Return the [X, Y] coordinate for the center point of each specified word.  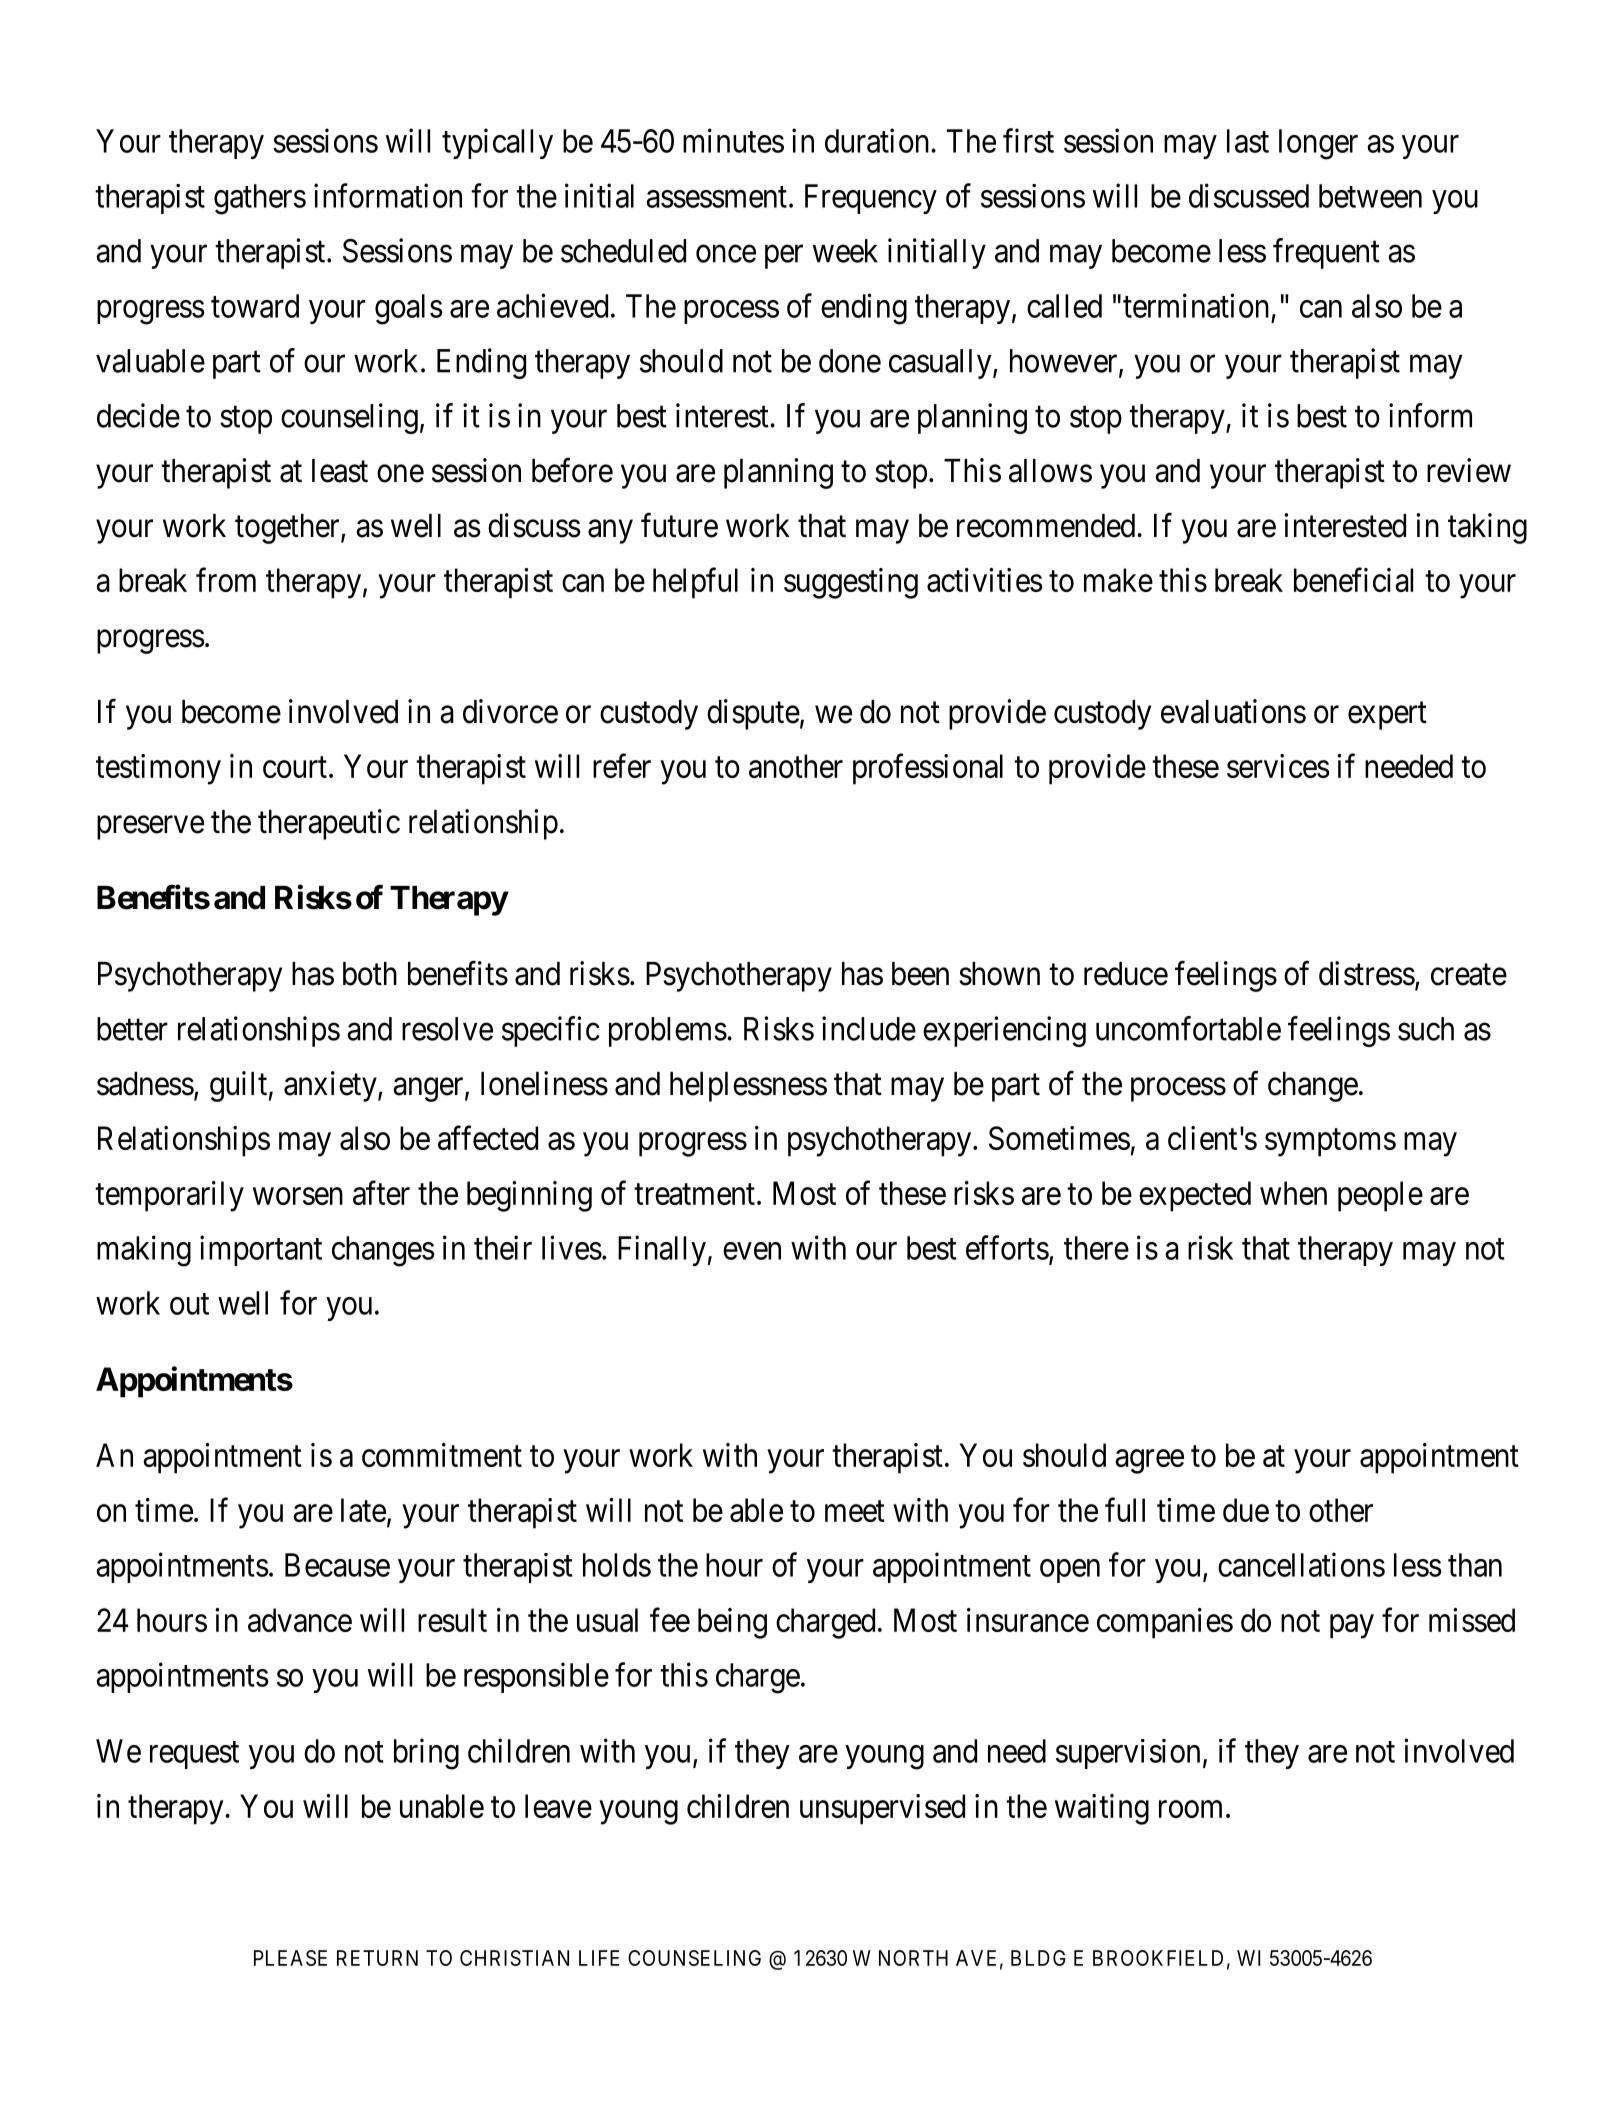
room [1190, 1809]
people [1380, 1196]
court [295, 767]
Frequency [871, 199]
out [189, 1304]
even [752, 1251]
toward [255, 306]
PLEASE [290, 1958]
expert [1387, 716]
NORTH [913, 1958]
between [1370, 196]
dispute [753, 714]
